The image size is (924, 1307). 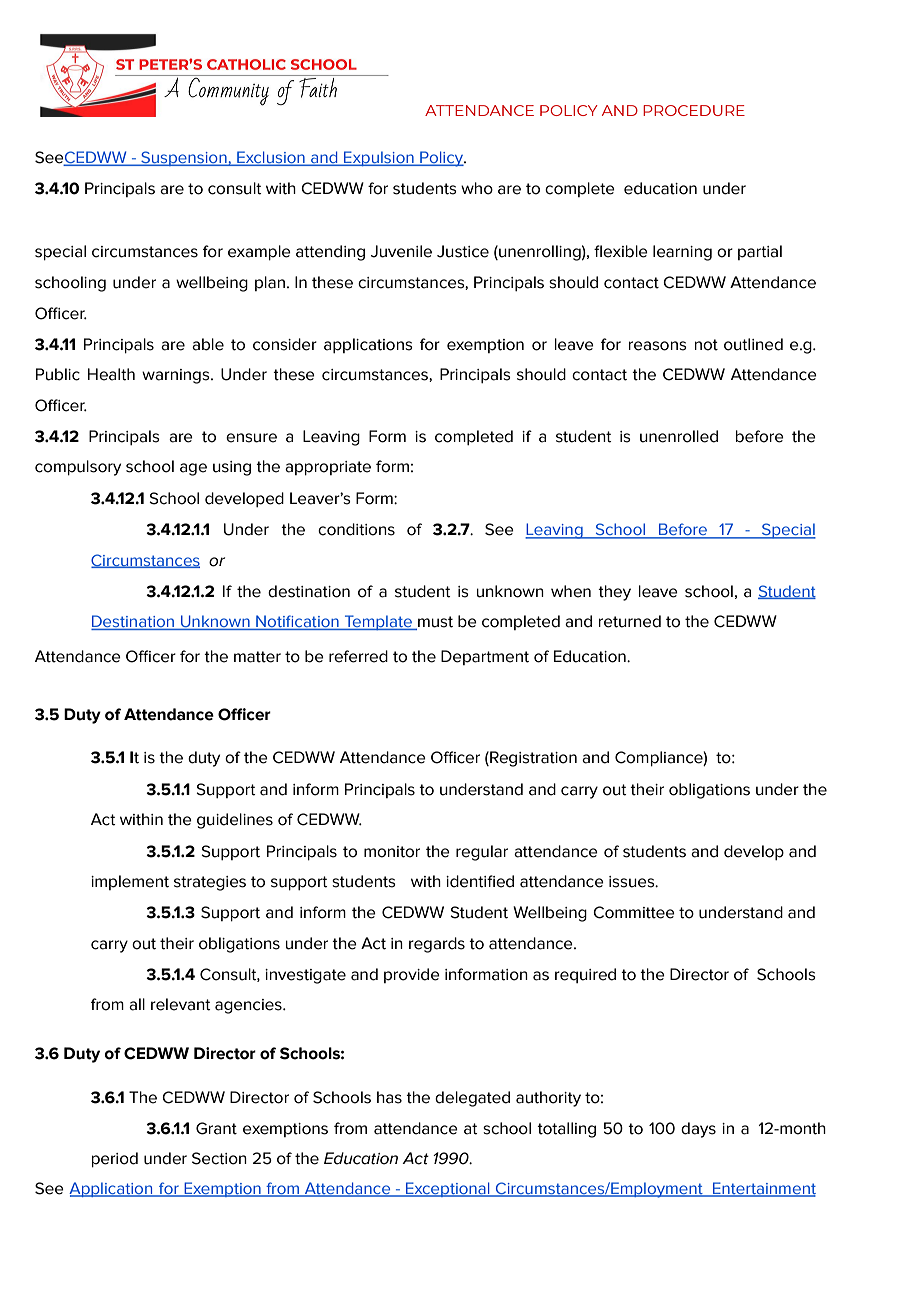 I want to click on returned, so click(x=630, y=621).
